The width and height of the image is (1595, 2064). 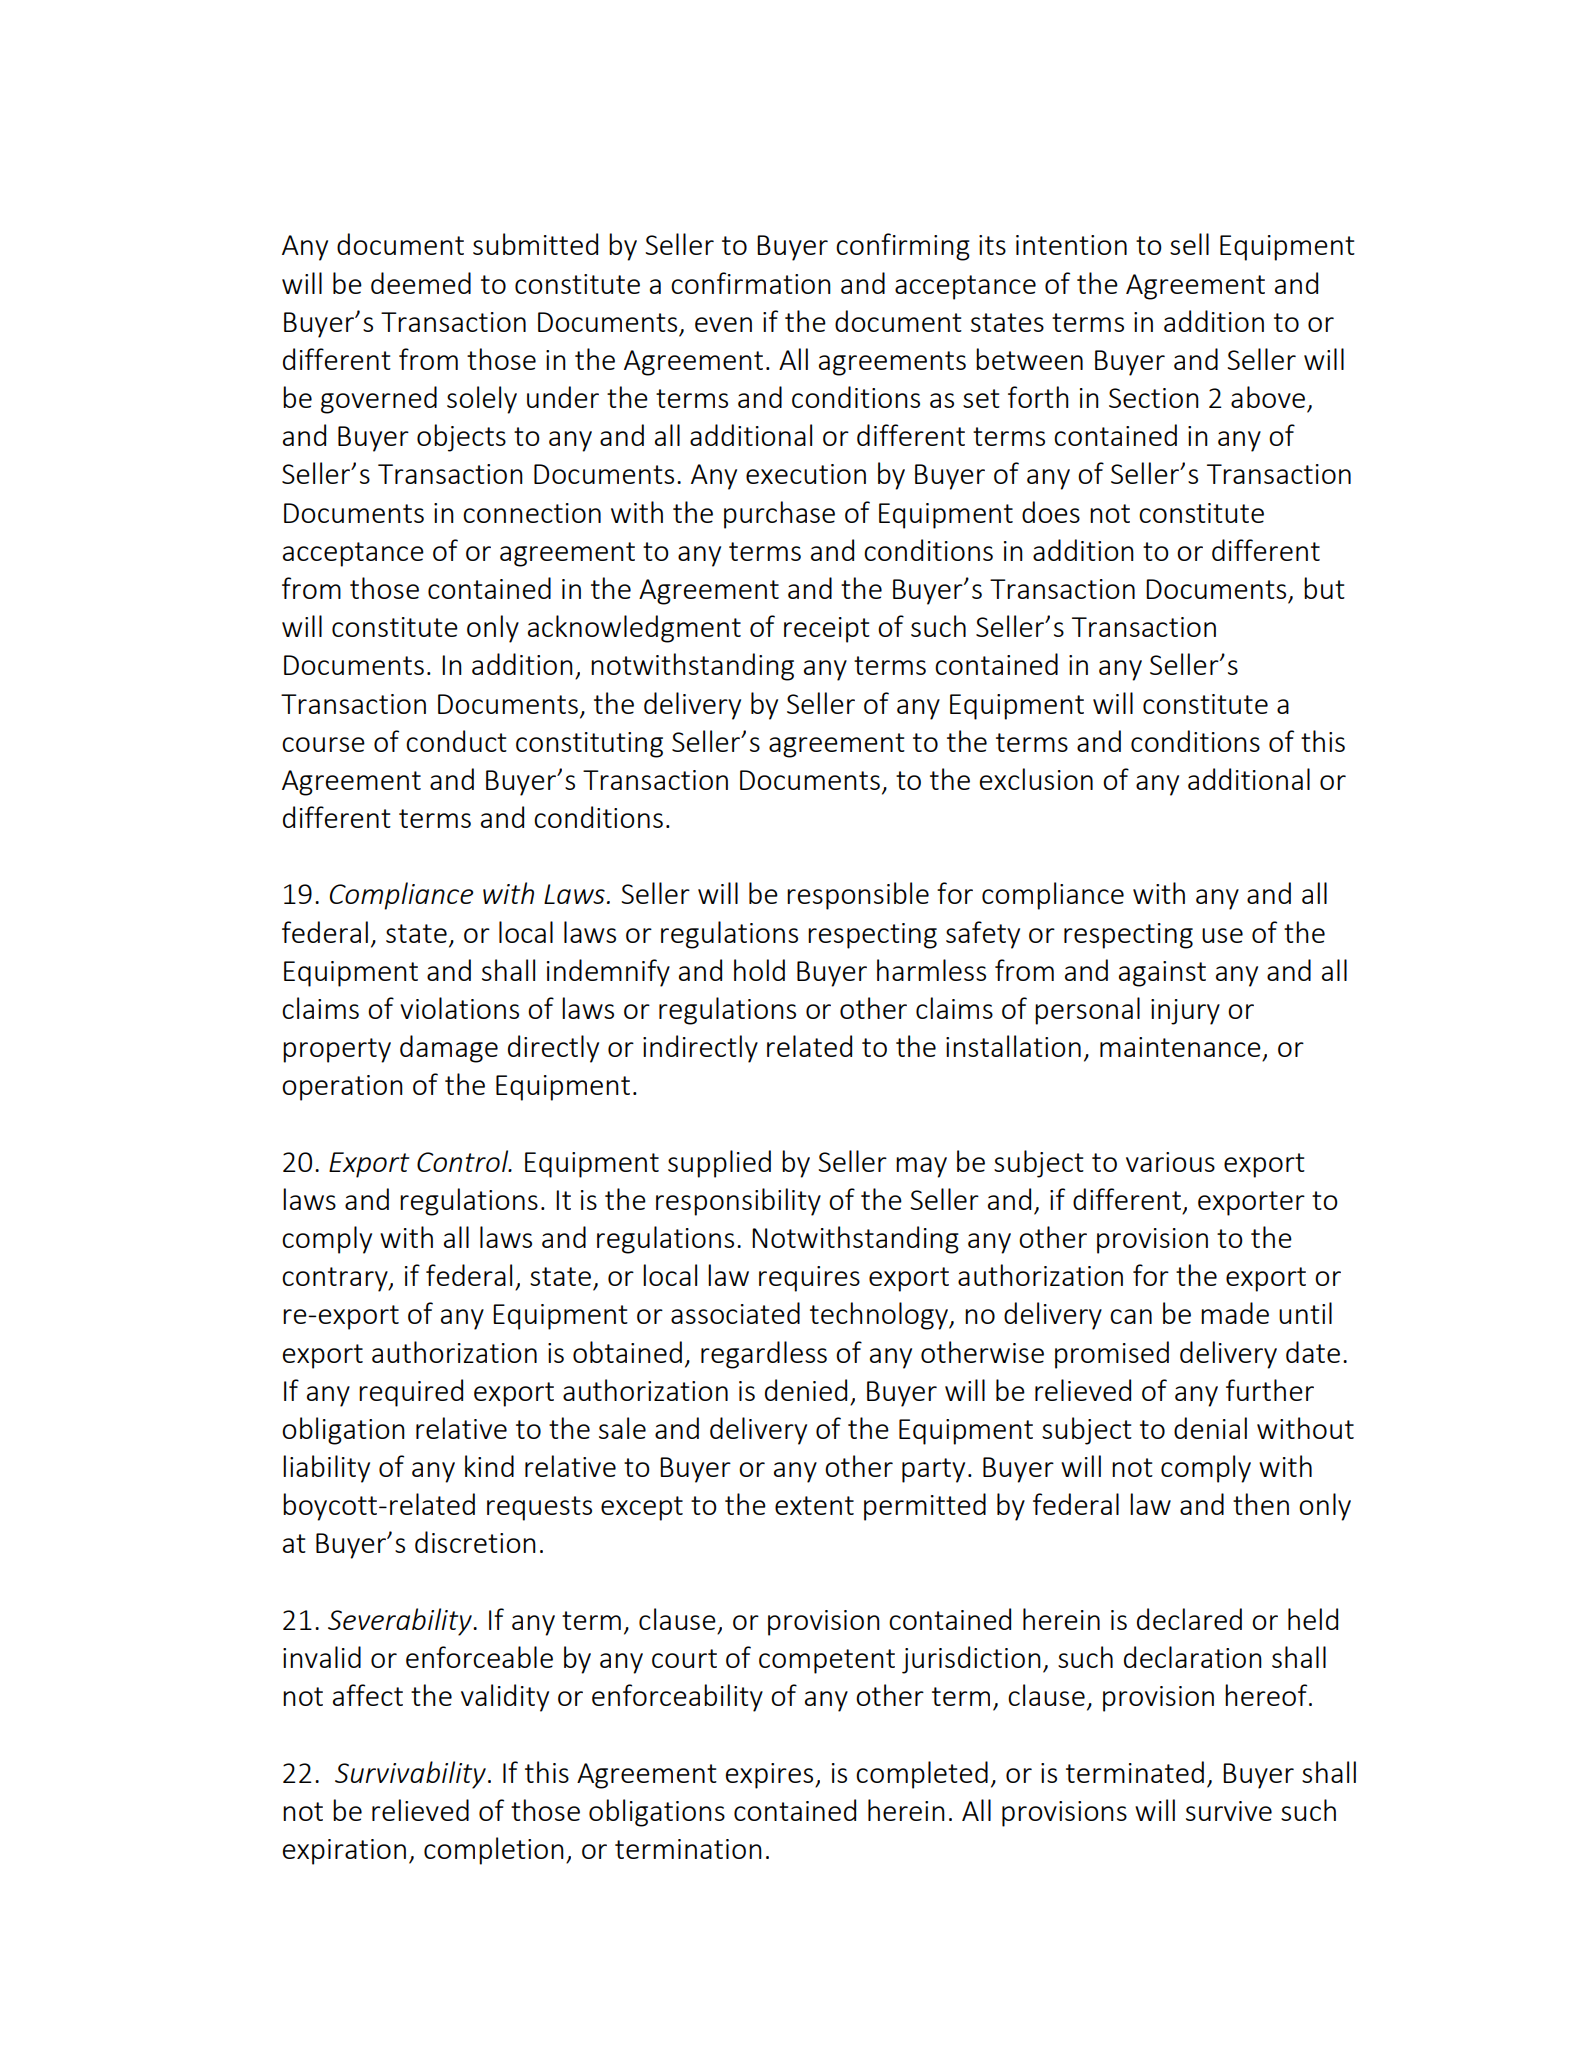 What do you see at coordinates (421, 283) in the image?
I see `deemed` at bounding box center [421, 283].
